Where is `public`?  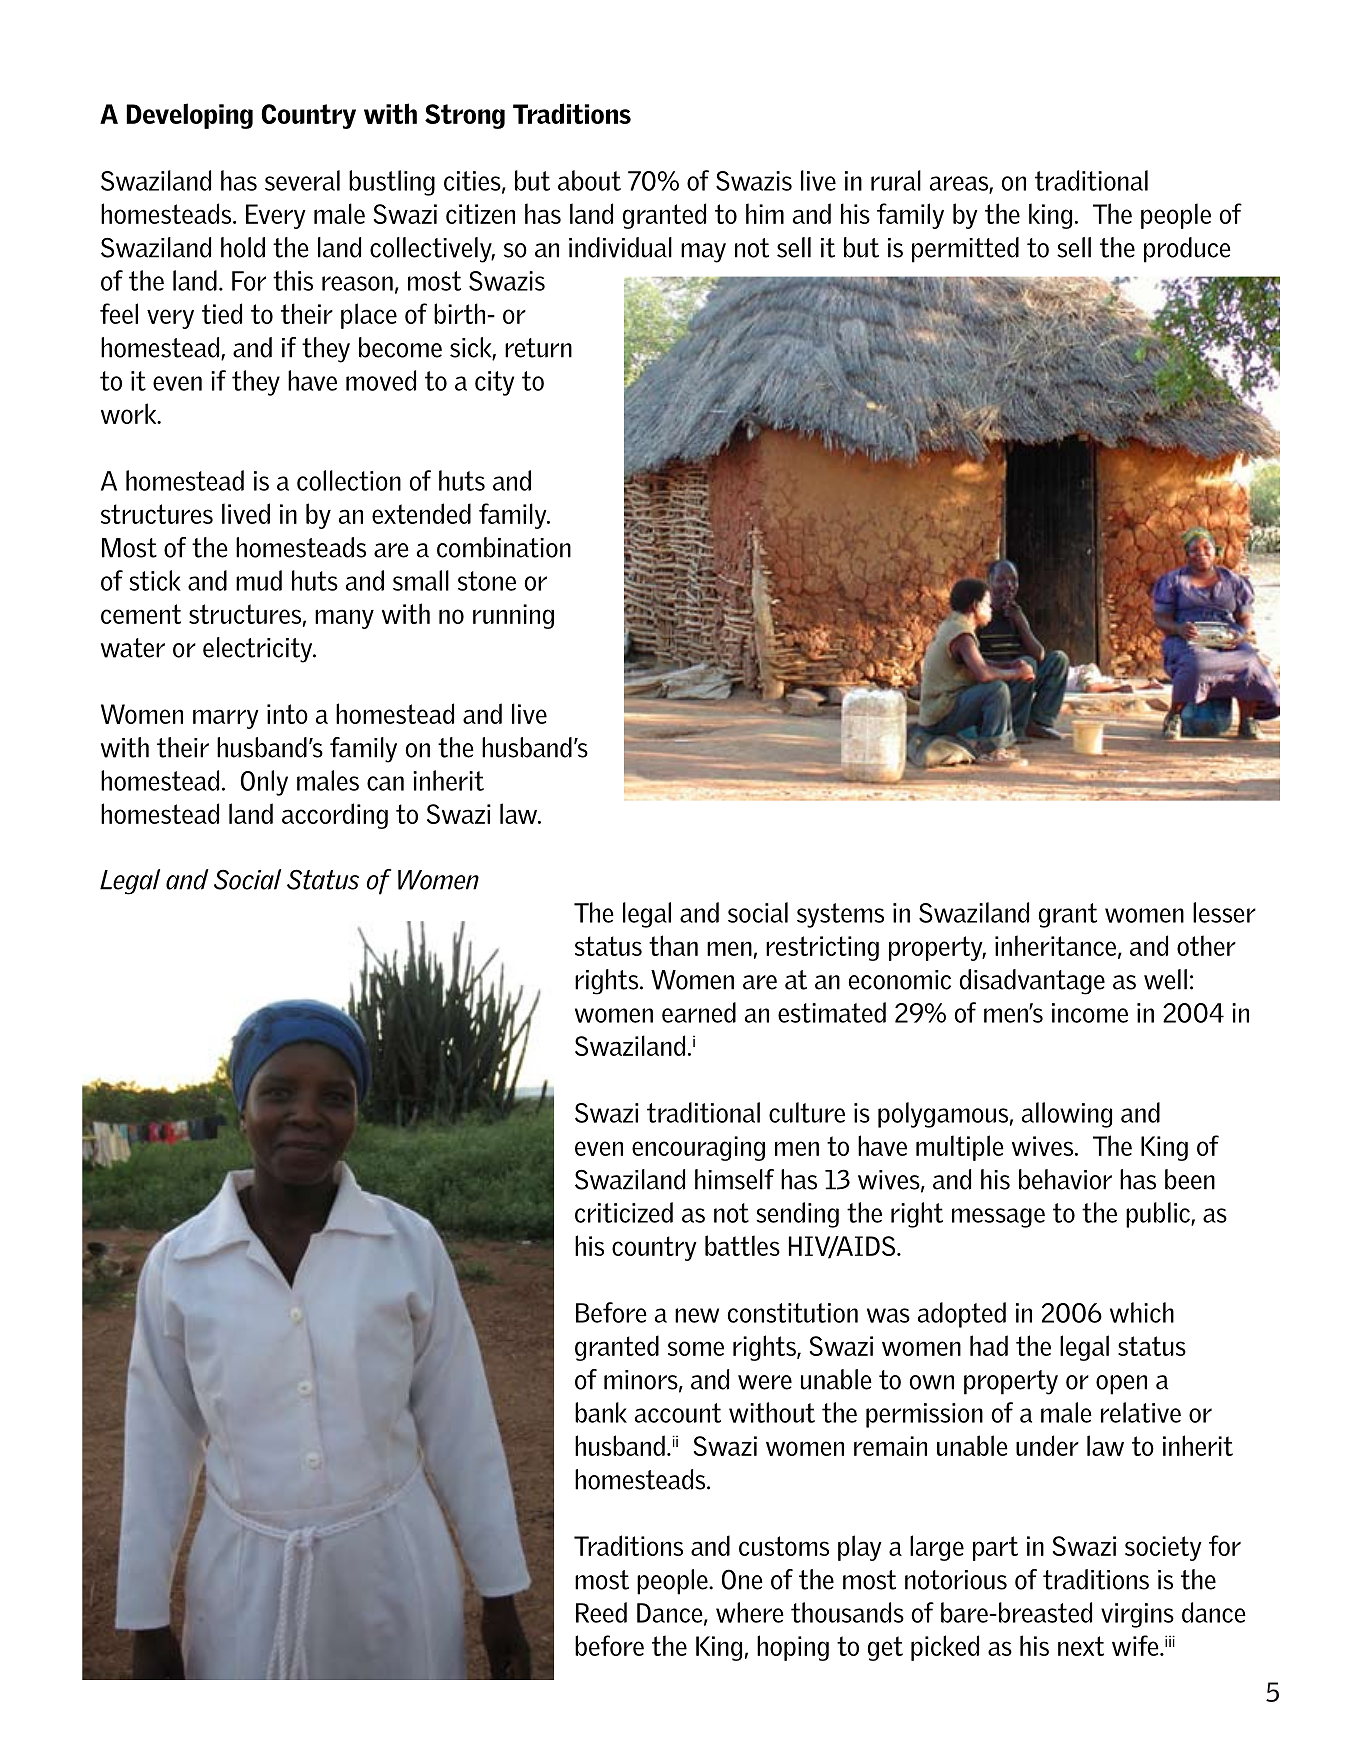 public is located at coordinates (1159, 1215).
